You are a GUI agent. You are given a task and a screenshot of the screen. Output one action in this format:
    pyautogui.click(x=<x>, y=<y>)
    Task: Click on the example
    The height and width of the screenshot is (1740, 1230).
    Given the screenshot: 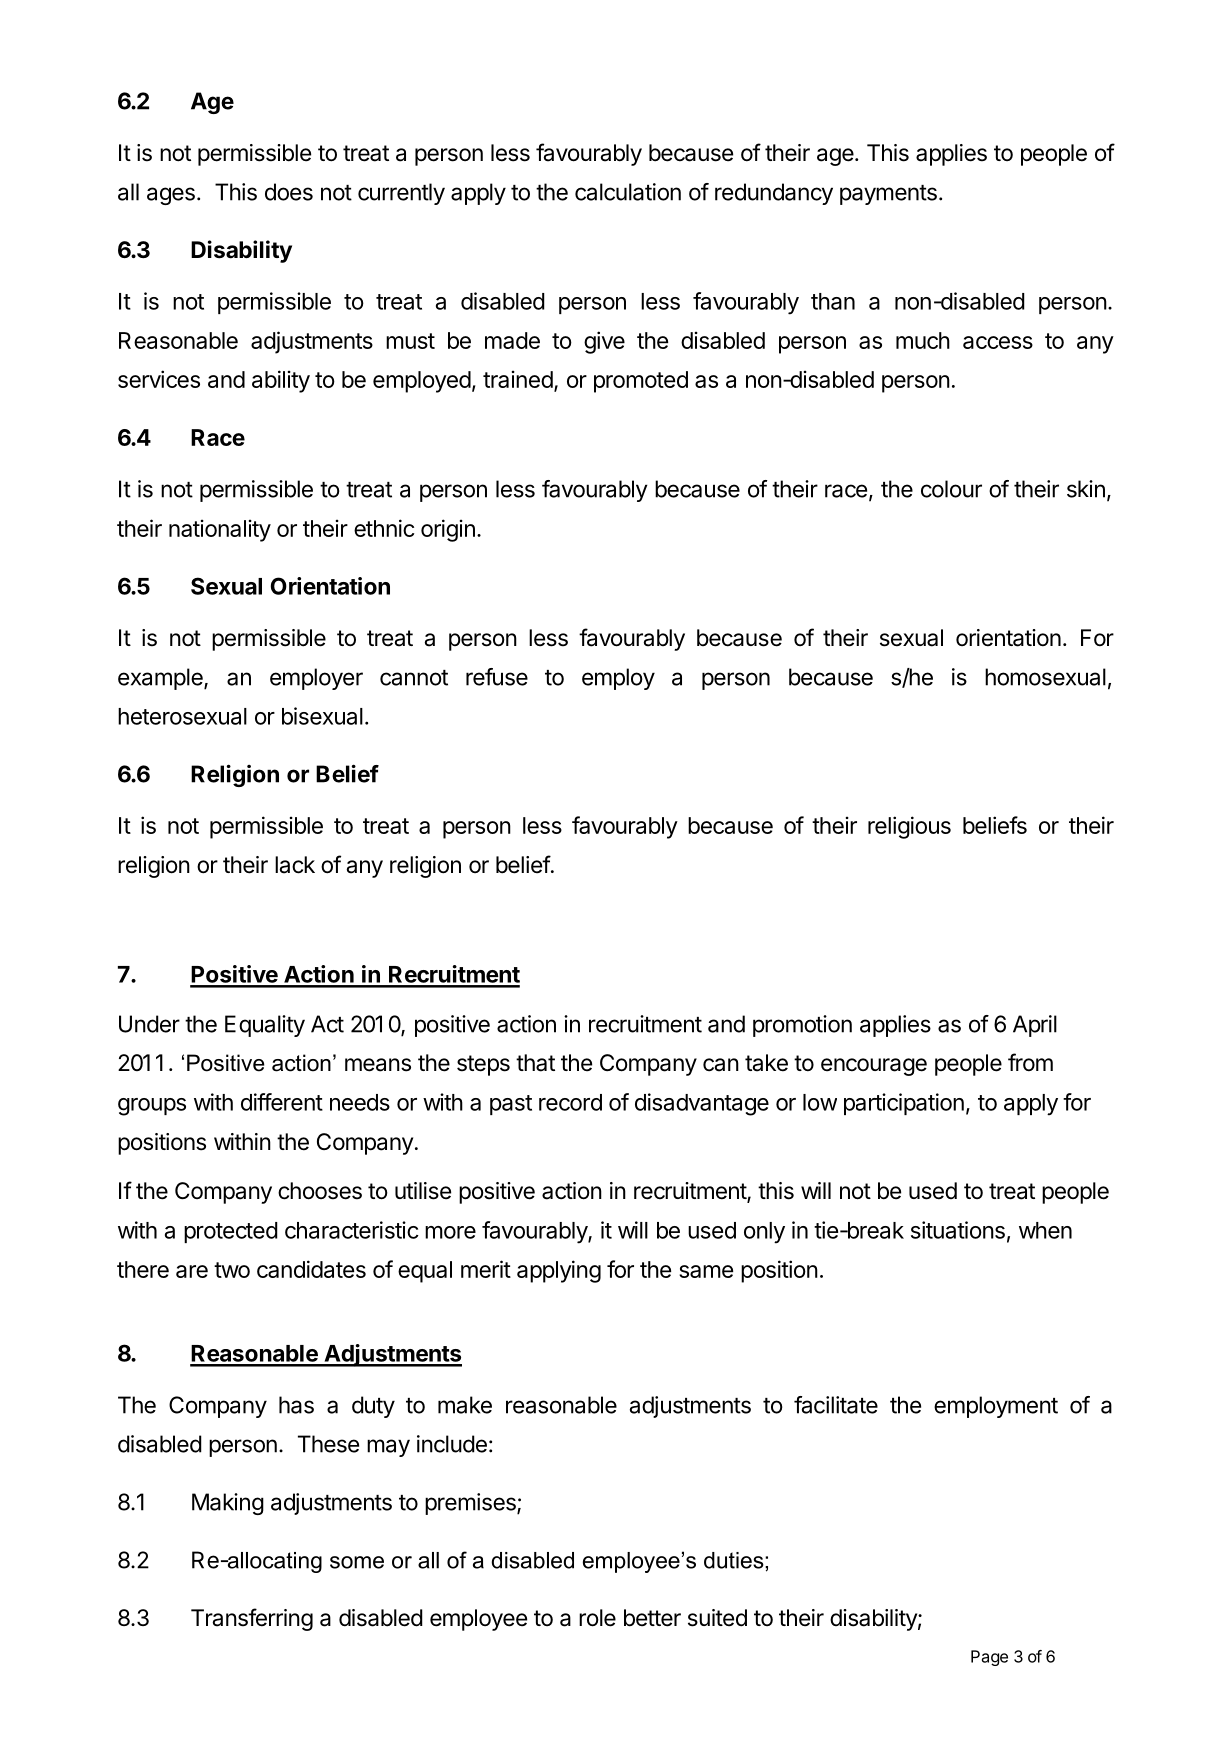 What is the action you would take?
    pyautogui.click(x=161, y=679)
